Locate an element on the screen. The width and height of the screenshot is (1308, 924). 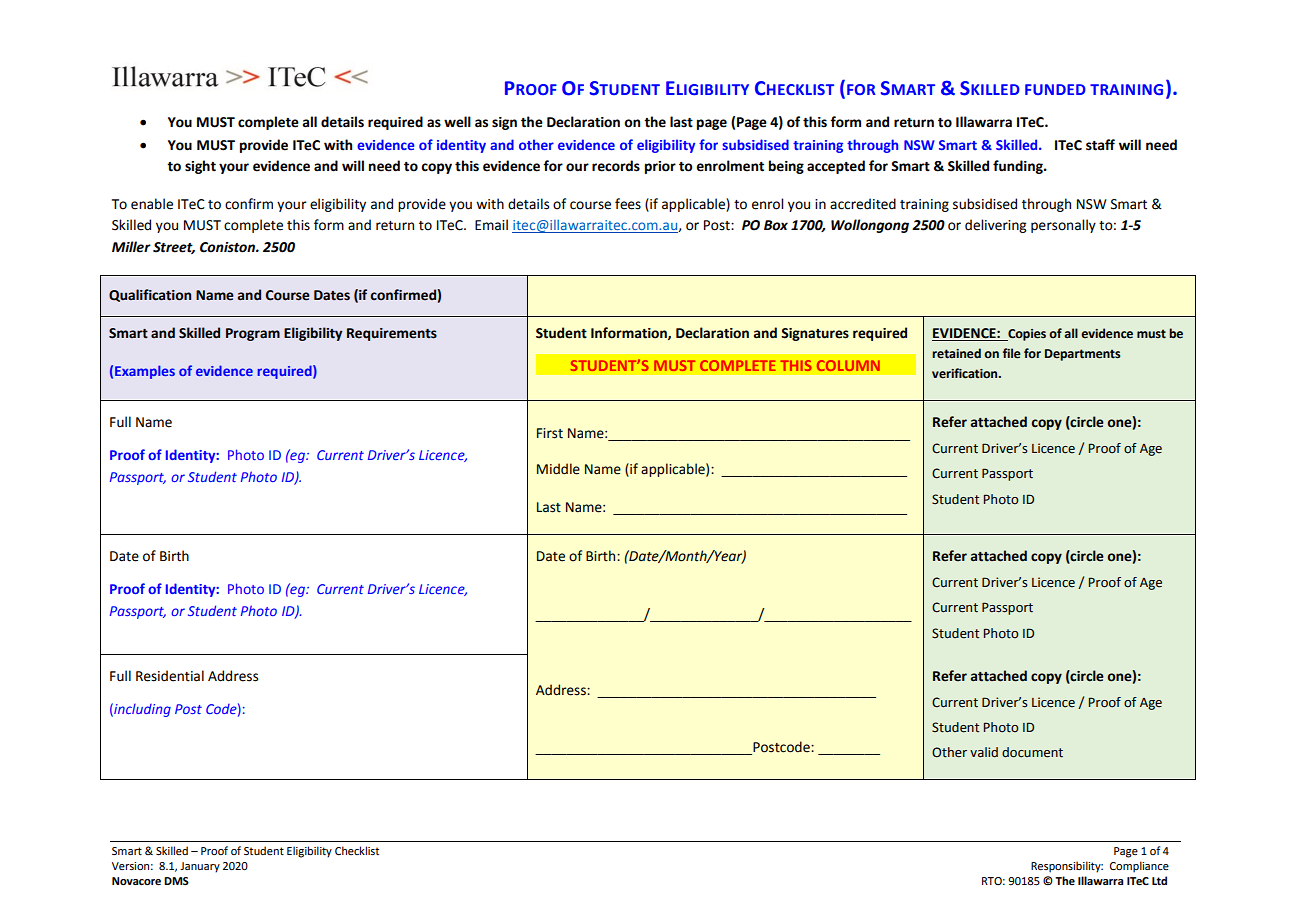
January is located at coordinates (200, 867).
